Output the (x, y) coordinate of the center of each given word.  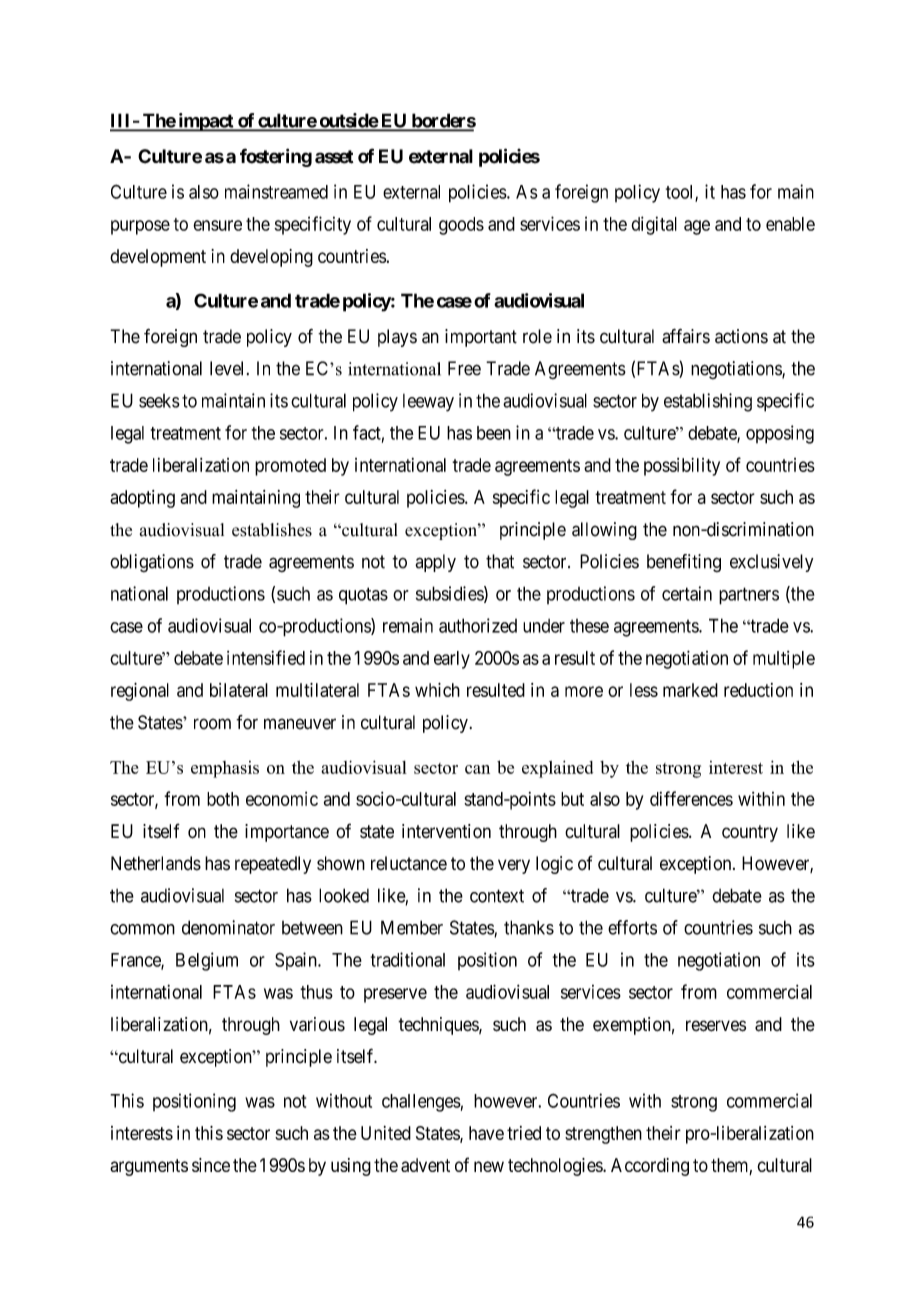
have (486, 1133)
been (494, 433)
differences (691, 798)
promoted (290, 467)
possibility (682, 467)
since (211, 1165)
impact (206, 122)
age (697, 227)
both (223, 799)
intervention (446, 831)
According (650, 1167)
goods (461, 226)
